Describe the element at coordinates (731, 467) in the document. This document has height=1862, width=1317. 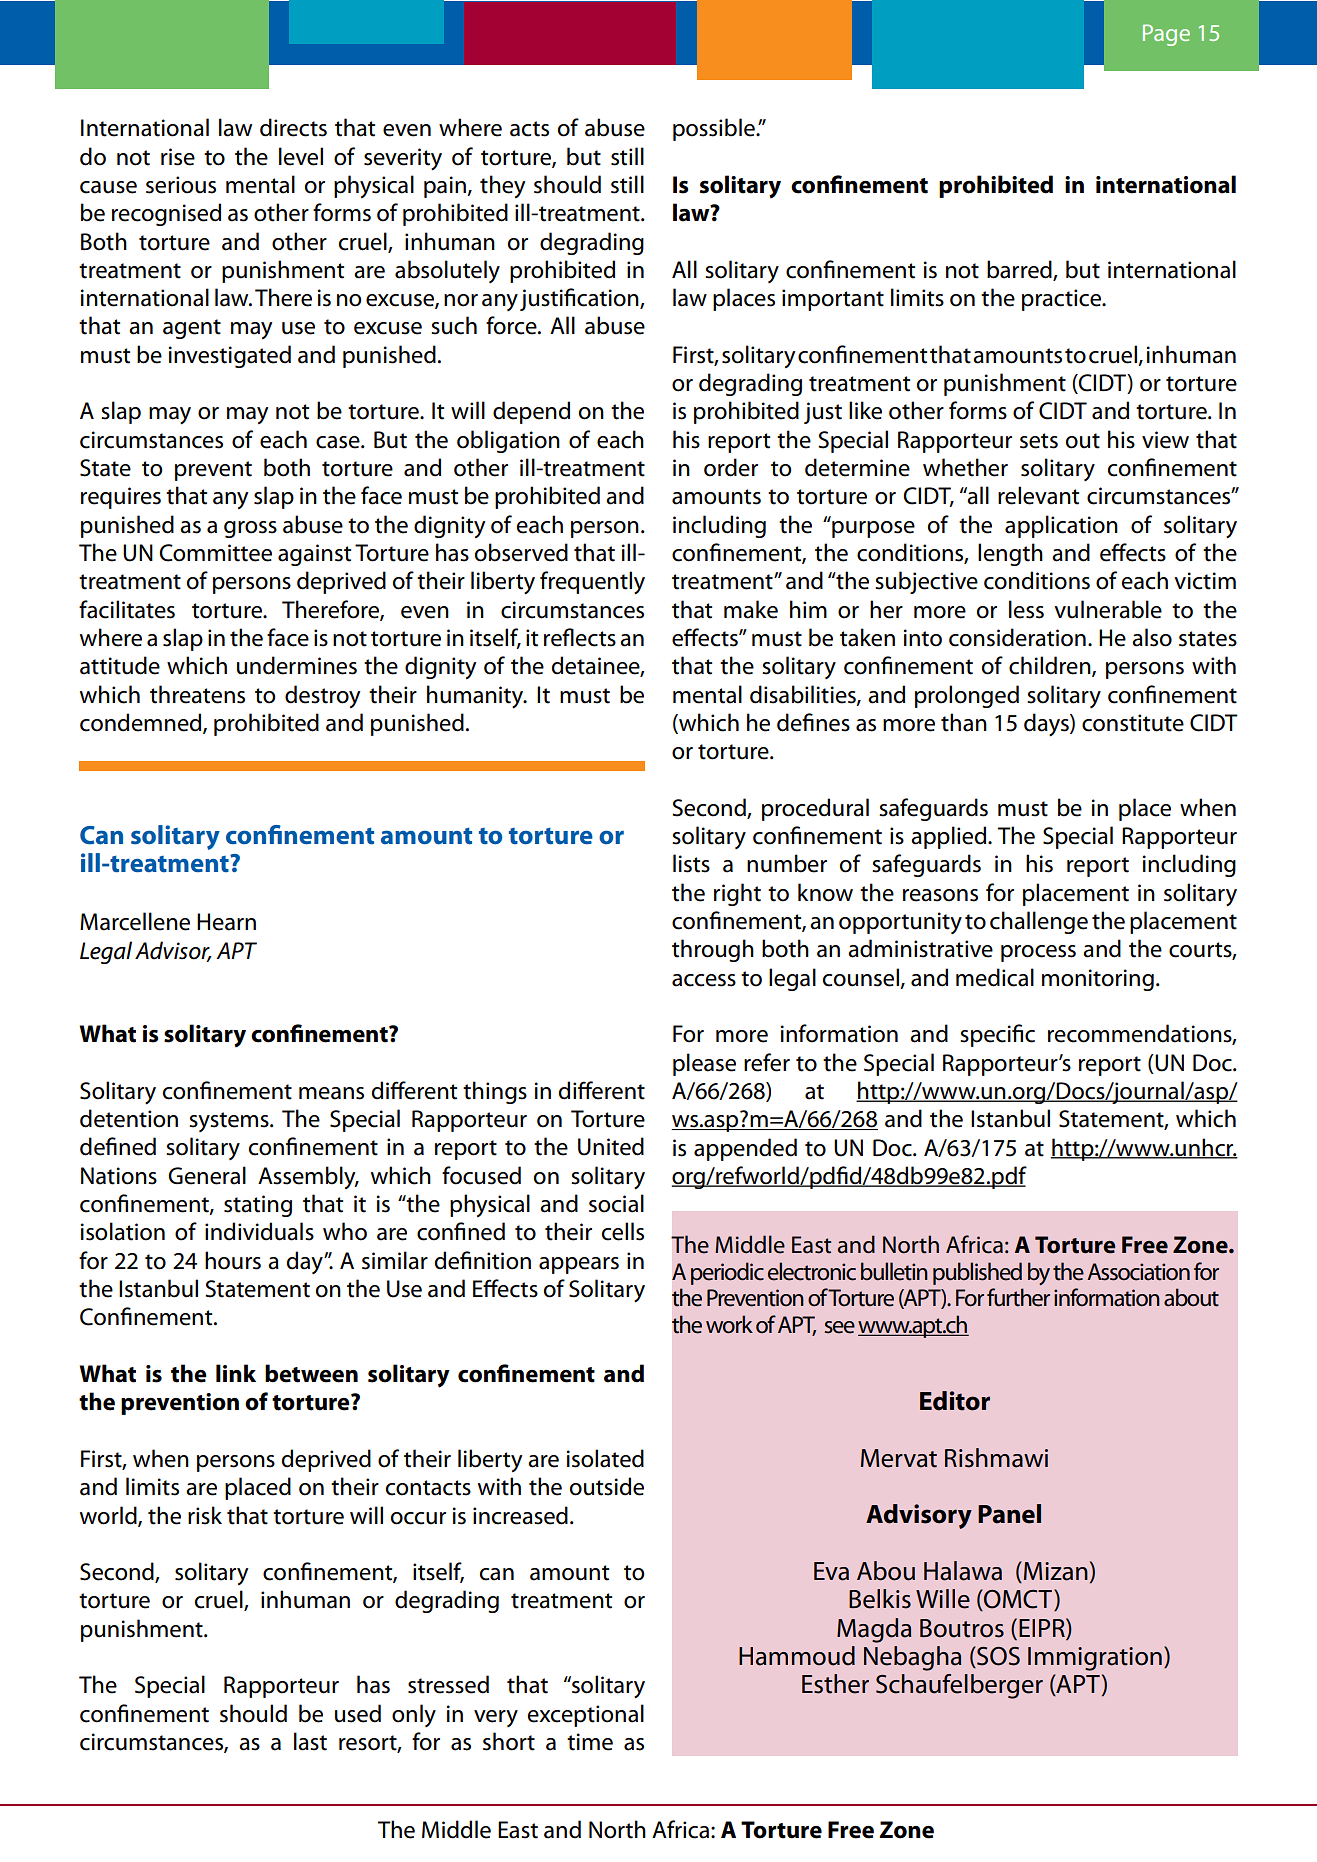
I see `order` at that location.
